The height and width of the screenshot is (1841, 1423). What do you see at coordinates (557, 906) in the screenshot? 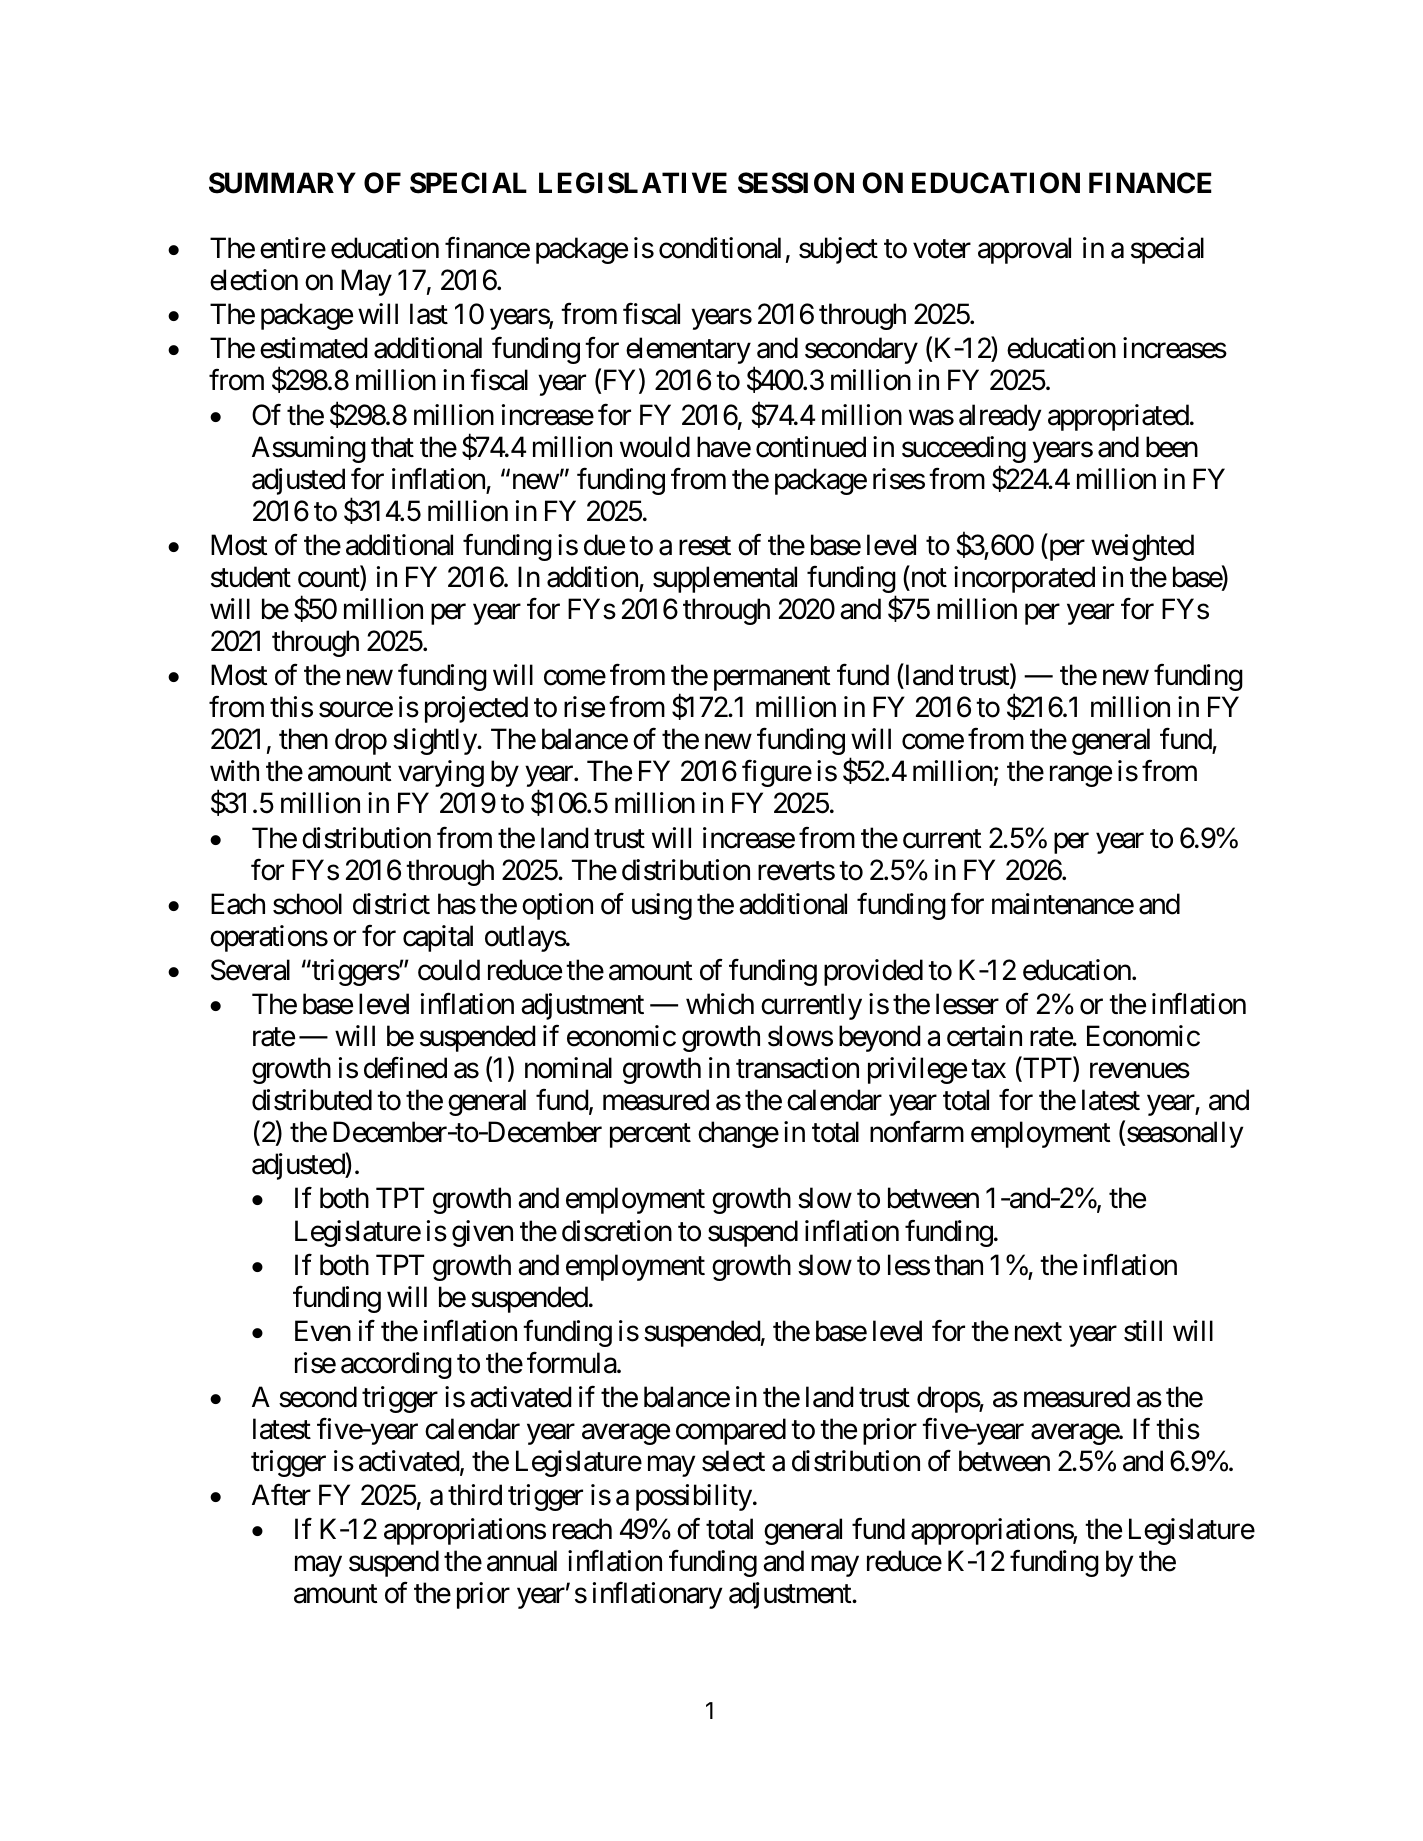
I see `option` at bounding box center [557, 906].
